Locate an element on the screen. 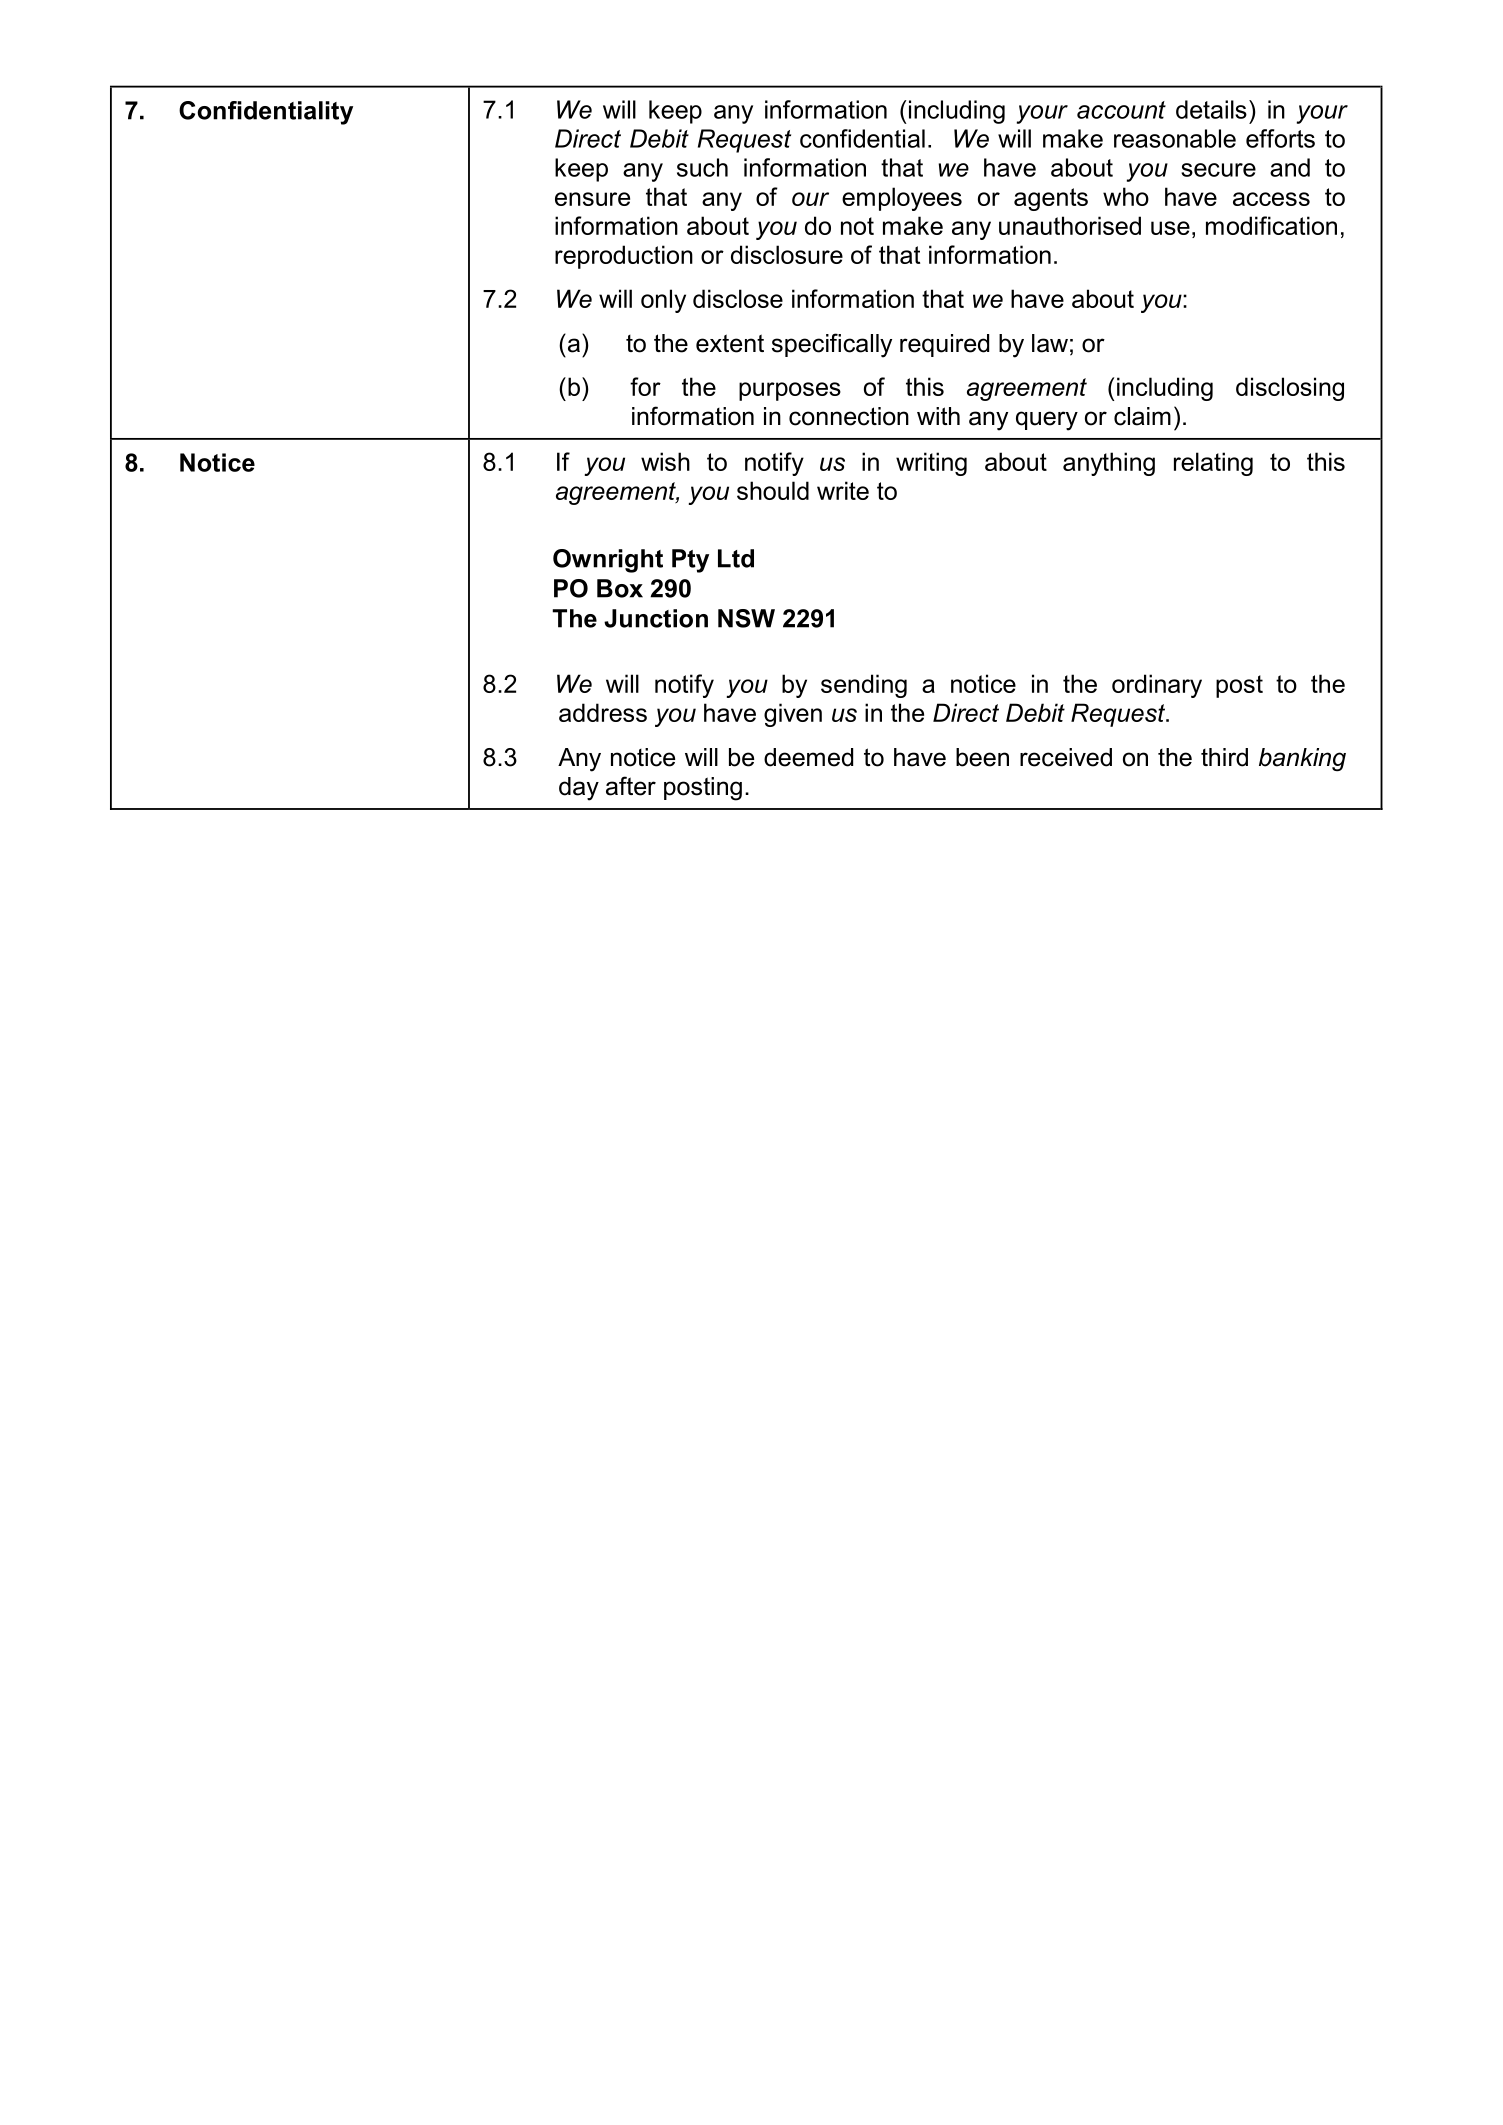  such is located at coordinates (702, 167).
